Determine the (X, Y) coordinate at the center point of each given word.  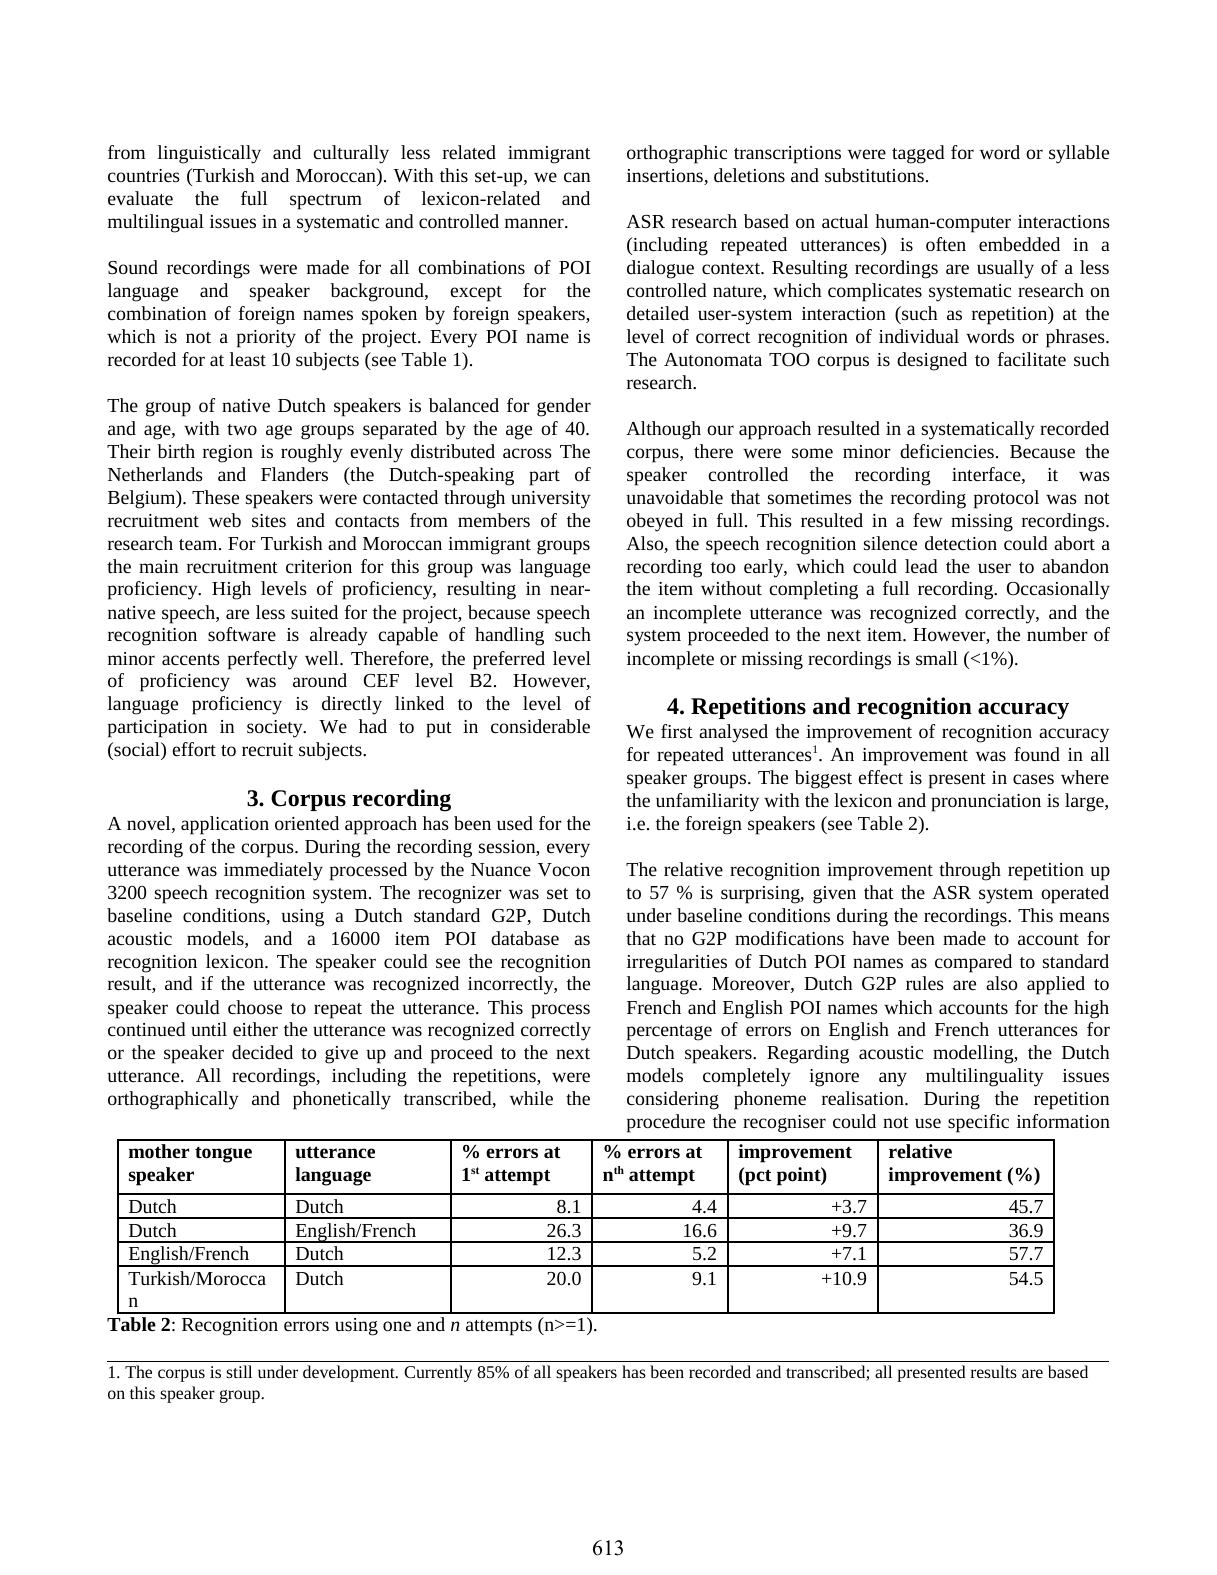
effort (194, 749)
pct (757, 1177)
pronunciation (986, 803)
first (677, 731)
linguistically (209, 154)
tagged (918, 154)
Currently (438, 1373)
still (239, 1371)
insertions (666, 177)
